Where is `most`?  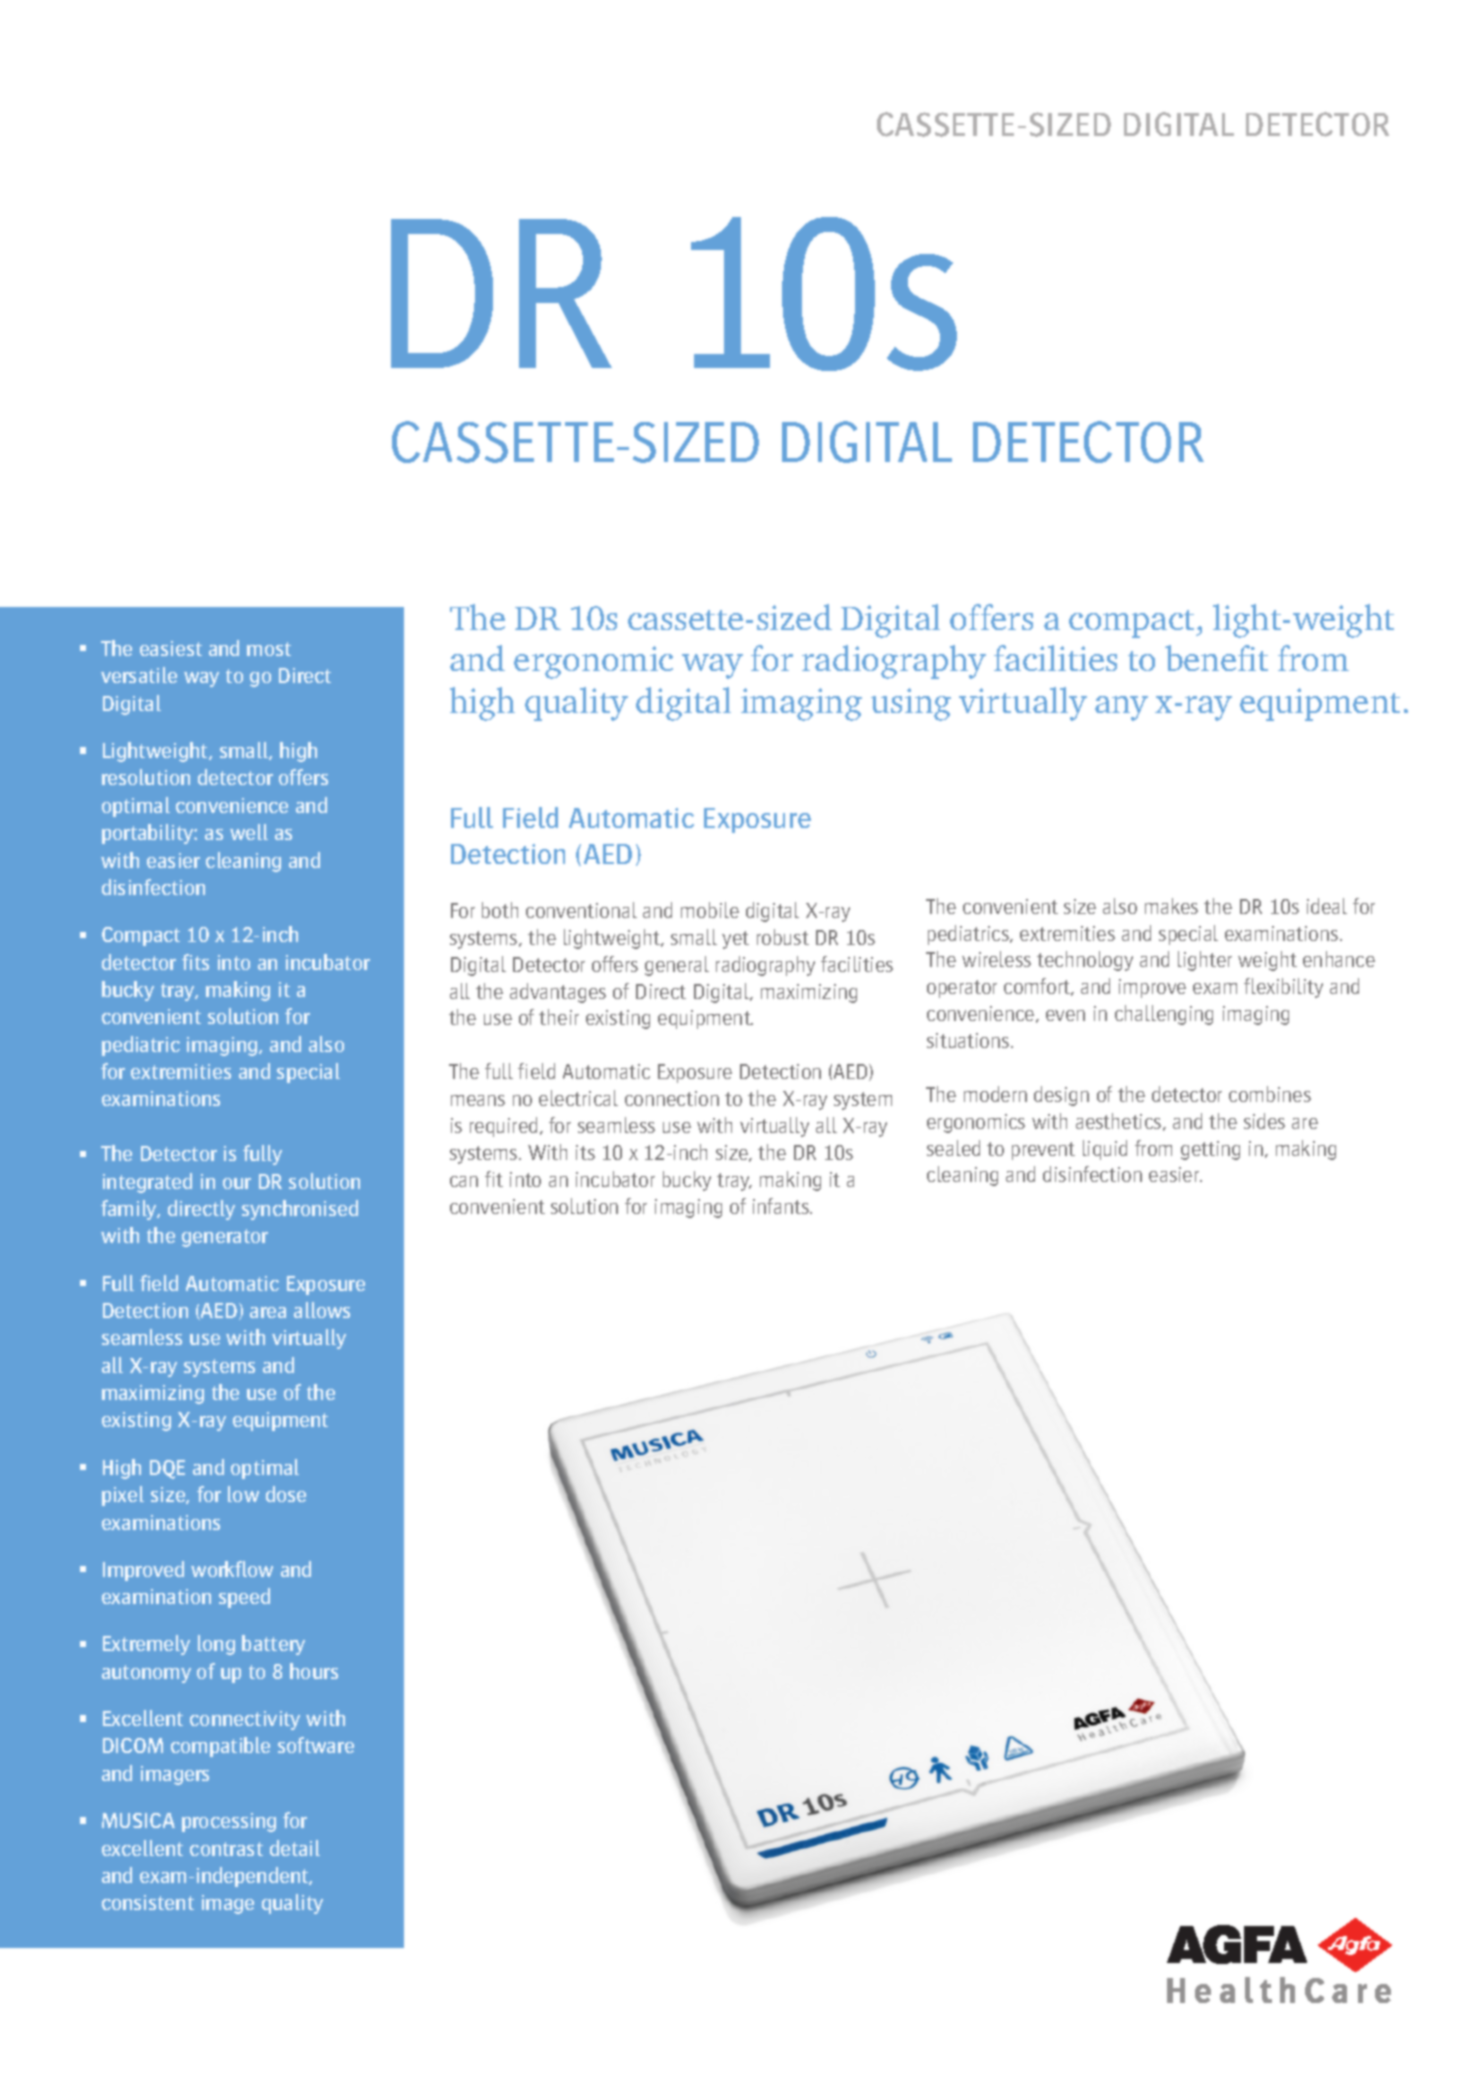 most is located at coordinates (269, 649).
